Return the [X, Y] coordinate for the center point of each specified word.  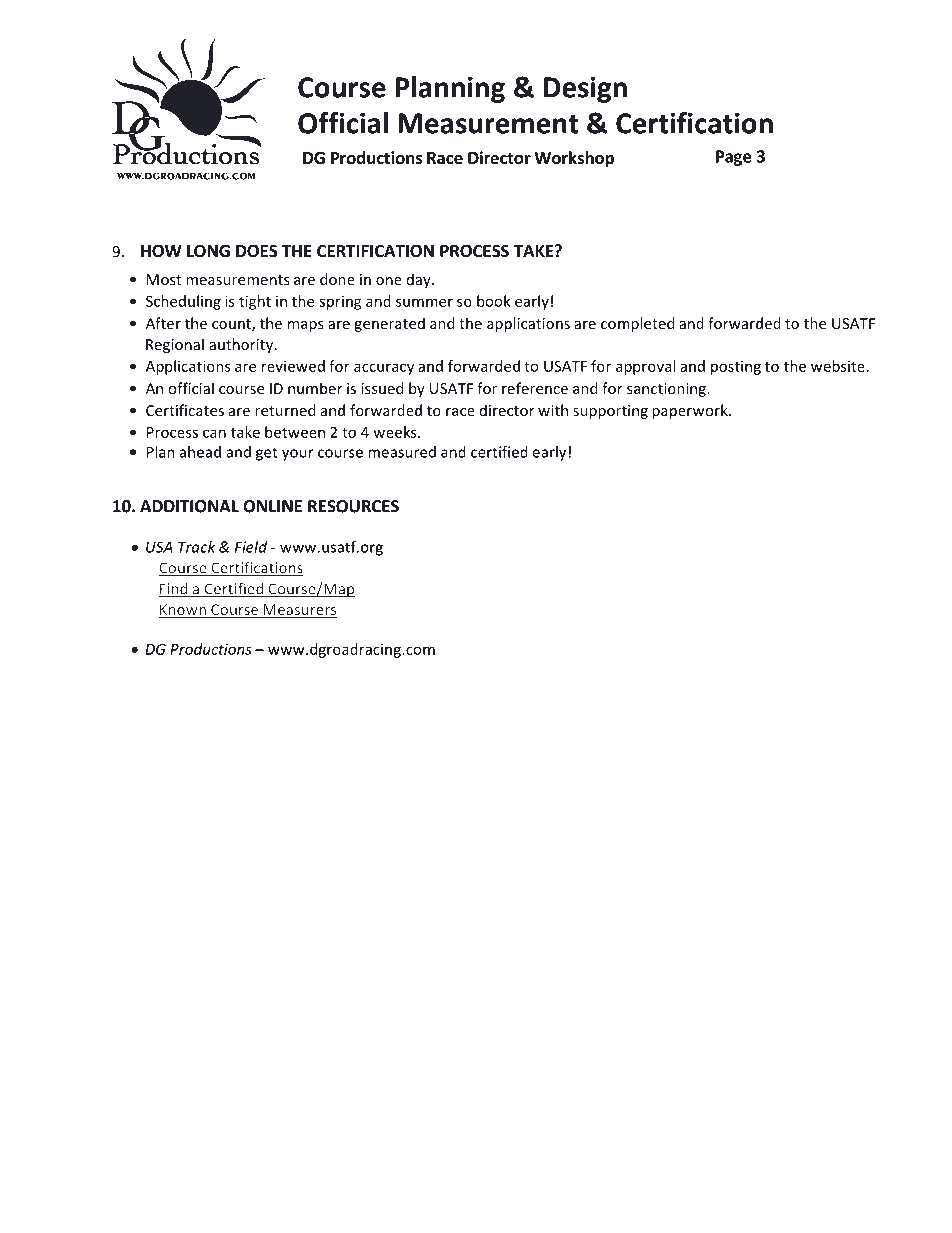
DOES [256, 251]
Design [585, 89]
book [494, 301]
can [214, 433]
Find [174, 590]
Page [734, 158]
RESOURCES [353, 506]
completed [637, 324]
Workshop [574, 159]
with [553, 410]
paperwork [691, 411]
